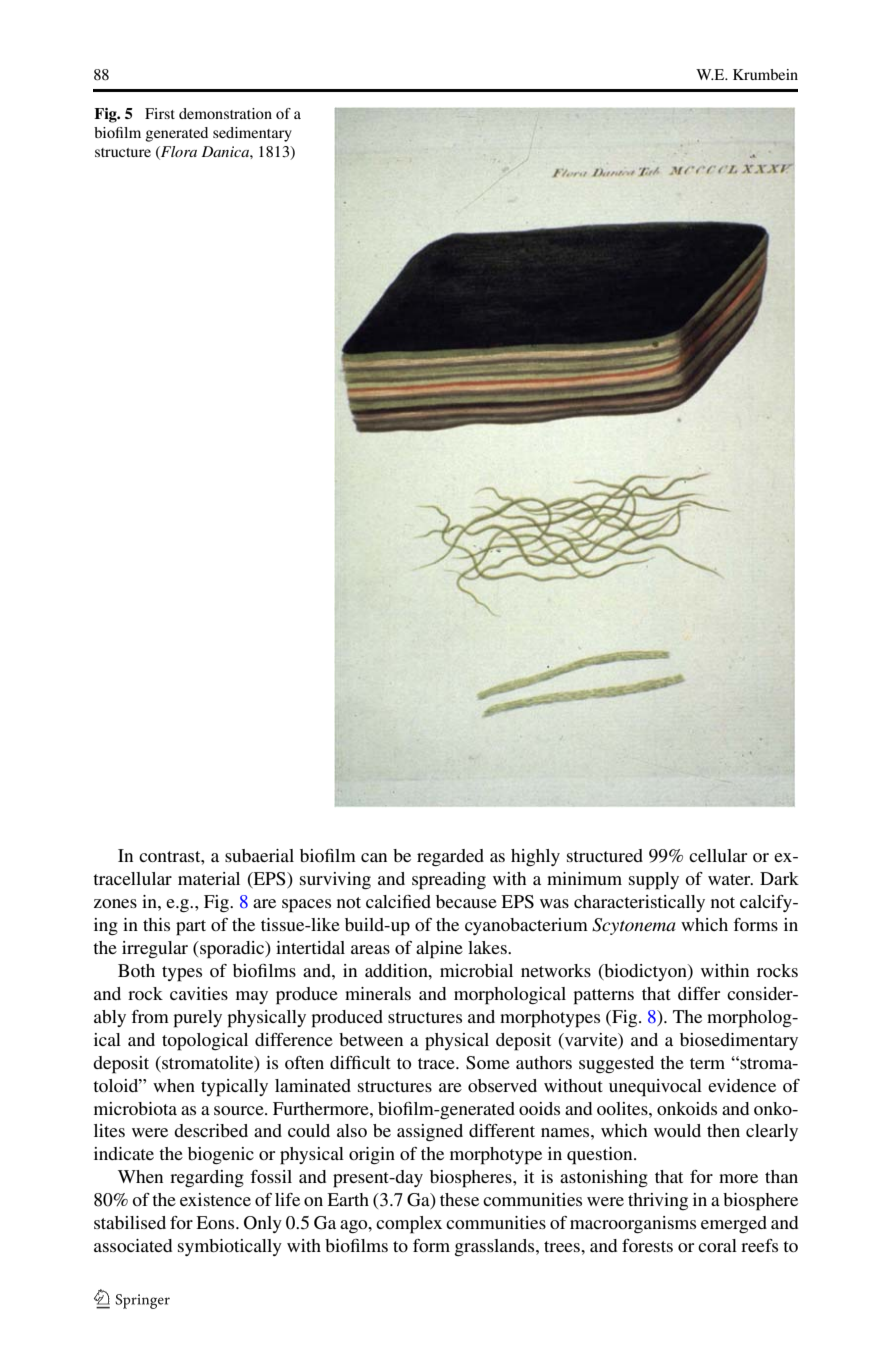 This document has width=896, height=1359. What do you see at coordinates (216, 1222) in the document?
I see `Eons` at bounding box center [216, 1222].
